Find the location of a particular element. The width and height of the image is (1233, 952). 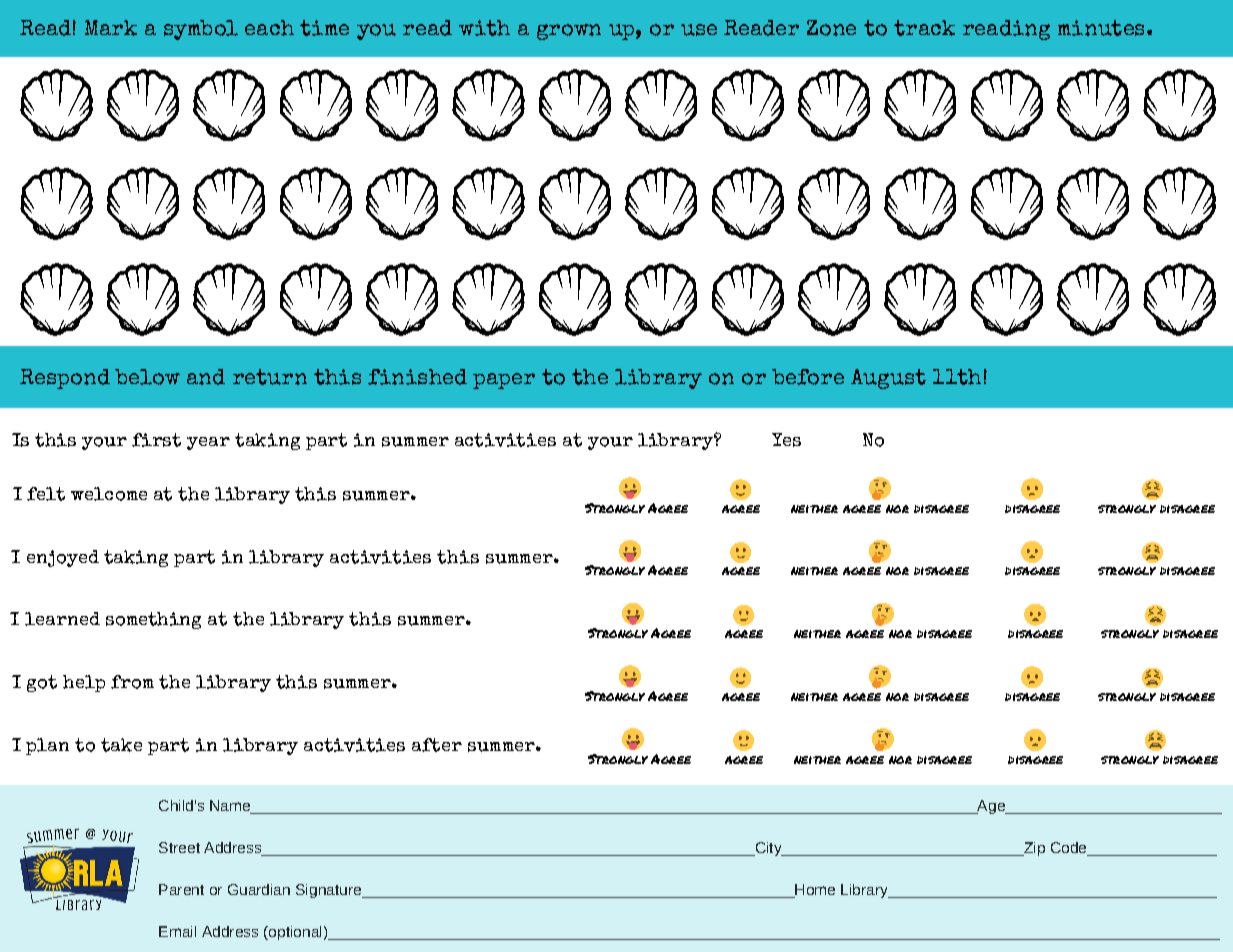

August is located at coordinates (888, 379).
